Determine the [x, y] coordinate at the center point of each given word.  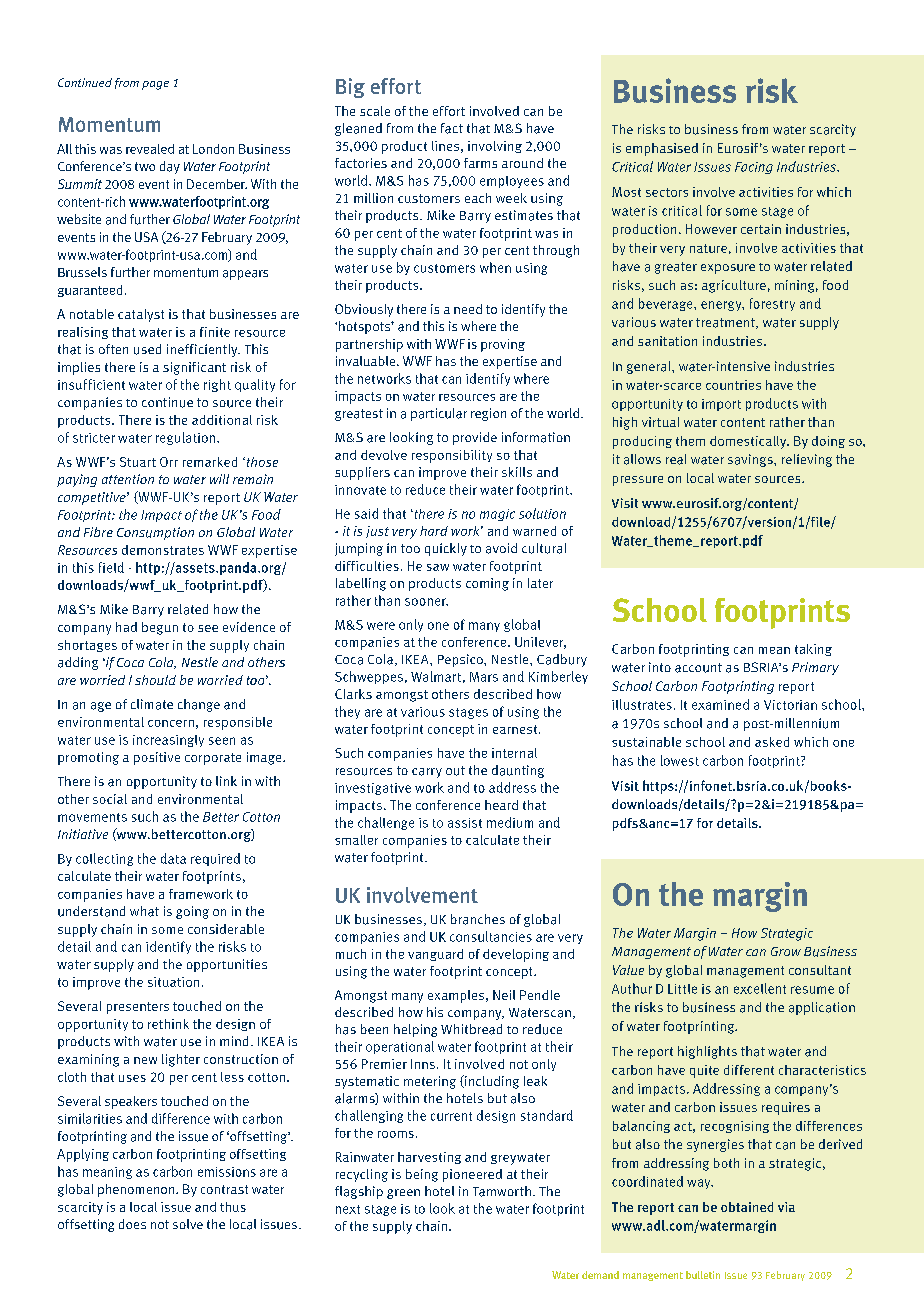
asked [772, 742]
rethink [168, 1024]
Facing [754, 168]
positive [157, 758]
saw [438, 567]
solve [188, 1224]
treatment [726, 323]
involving [495, 147]
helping [415, 1030]
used [147, 349]
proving [503, 345]
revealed [150, 149]
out [455, 771]
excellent [760, 988]
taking [813, 650]
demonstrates [163, 550]
